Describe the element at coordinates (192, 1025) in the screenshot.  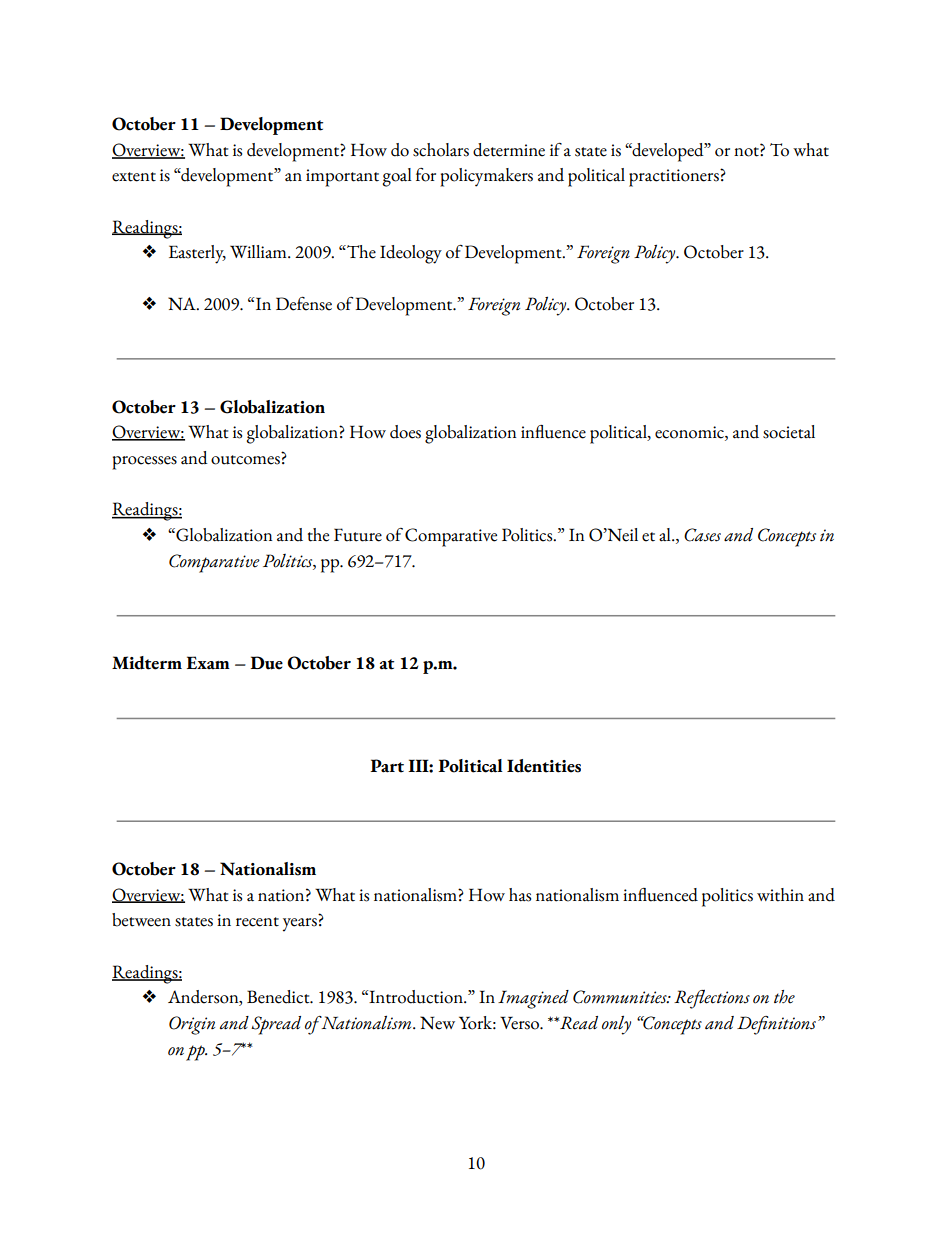
I see `Origin` at that location.
